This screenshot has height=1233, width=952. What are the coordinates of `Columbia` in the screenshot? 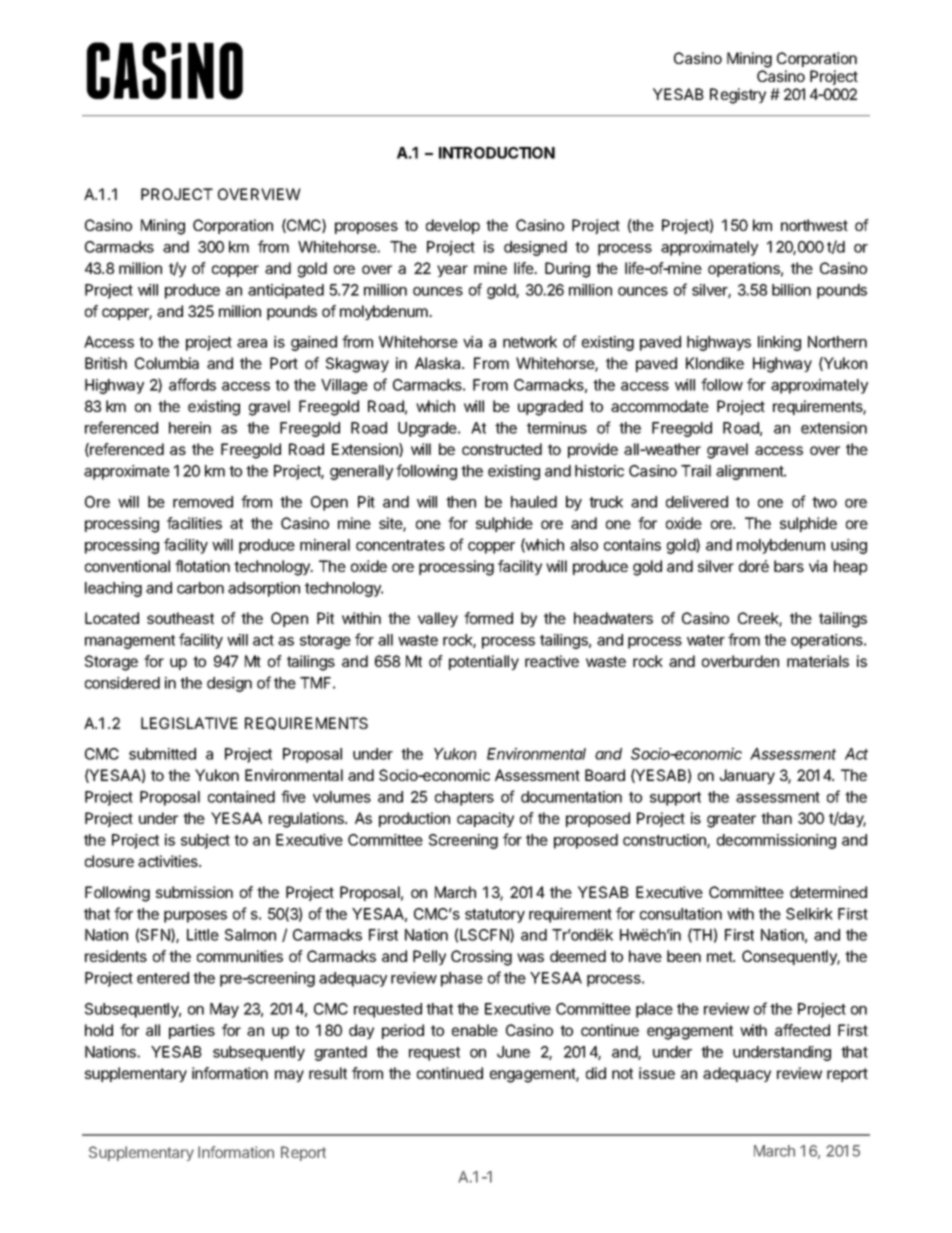 It's located at (167, 363).
